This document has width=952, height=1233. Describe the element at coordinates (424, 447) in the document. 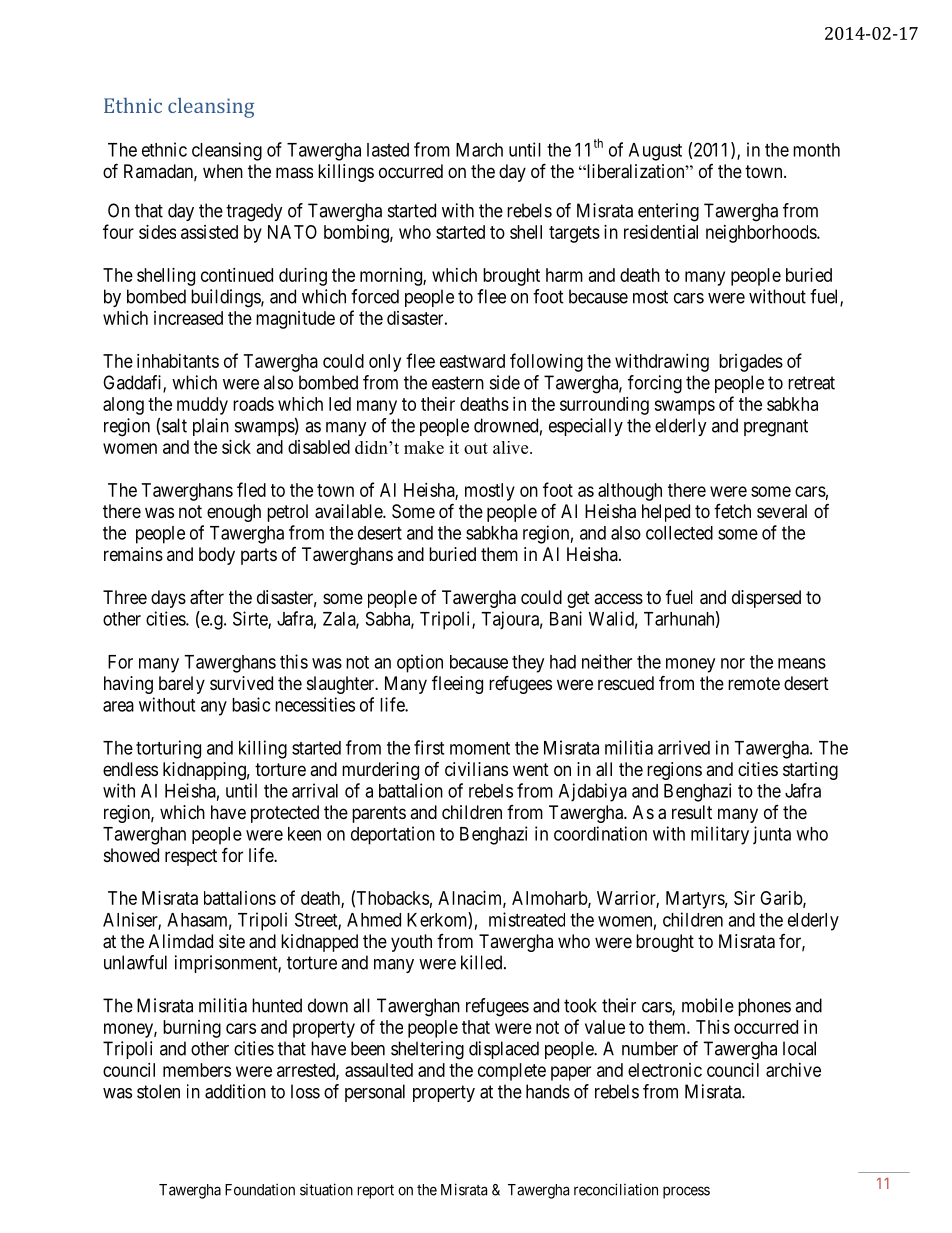

I see `make` at that location.
